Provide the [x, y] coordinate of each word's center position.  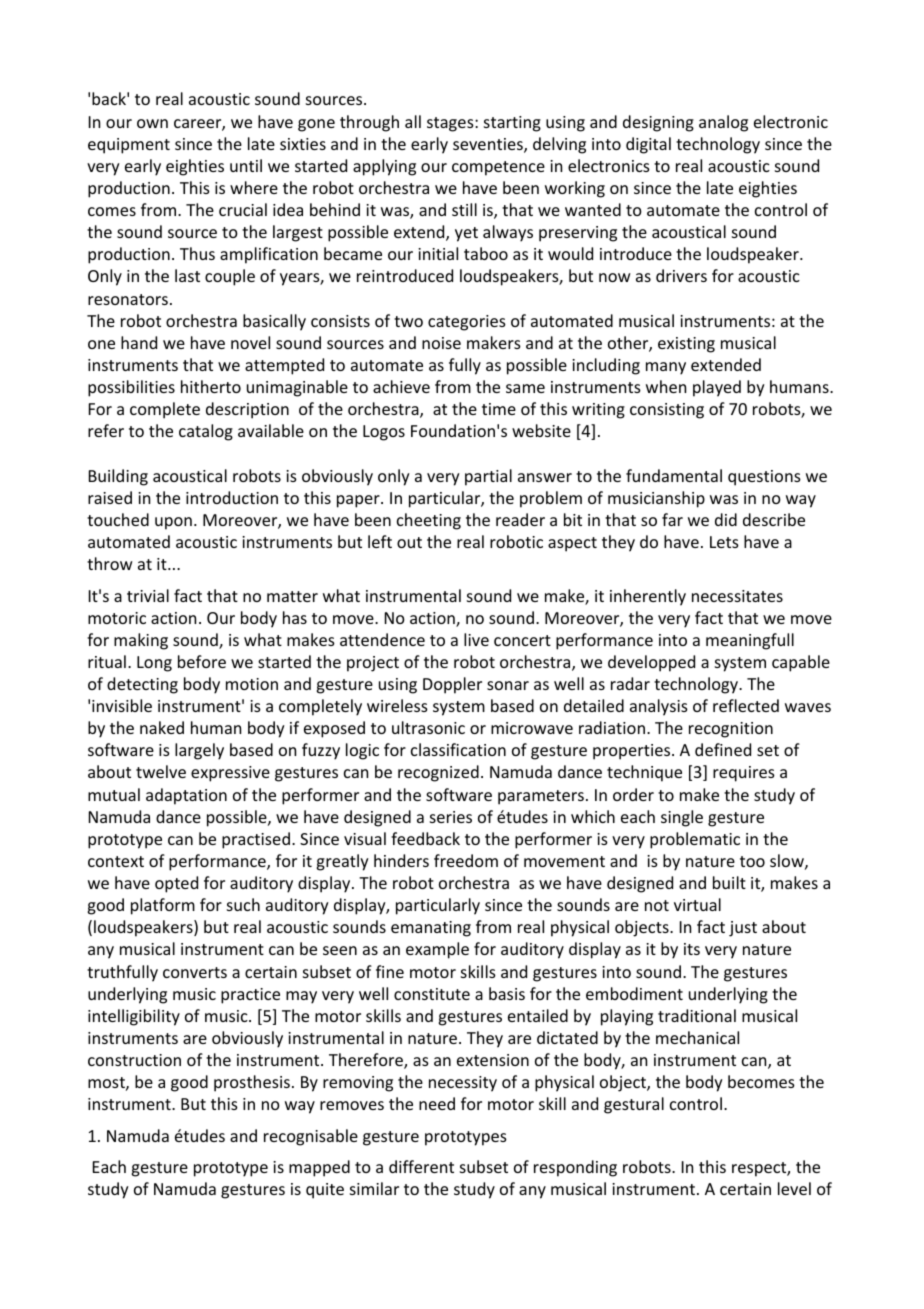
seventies [489, 145]
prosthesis [252, 1083]
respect [760, 1169]
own [152, 123]
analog [723, 123]
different [421, 1166]
